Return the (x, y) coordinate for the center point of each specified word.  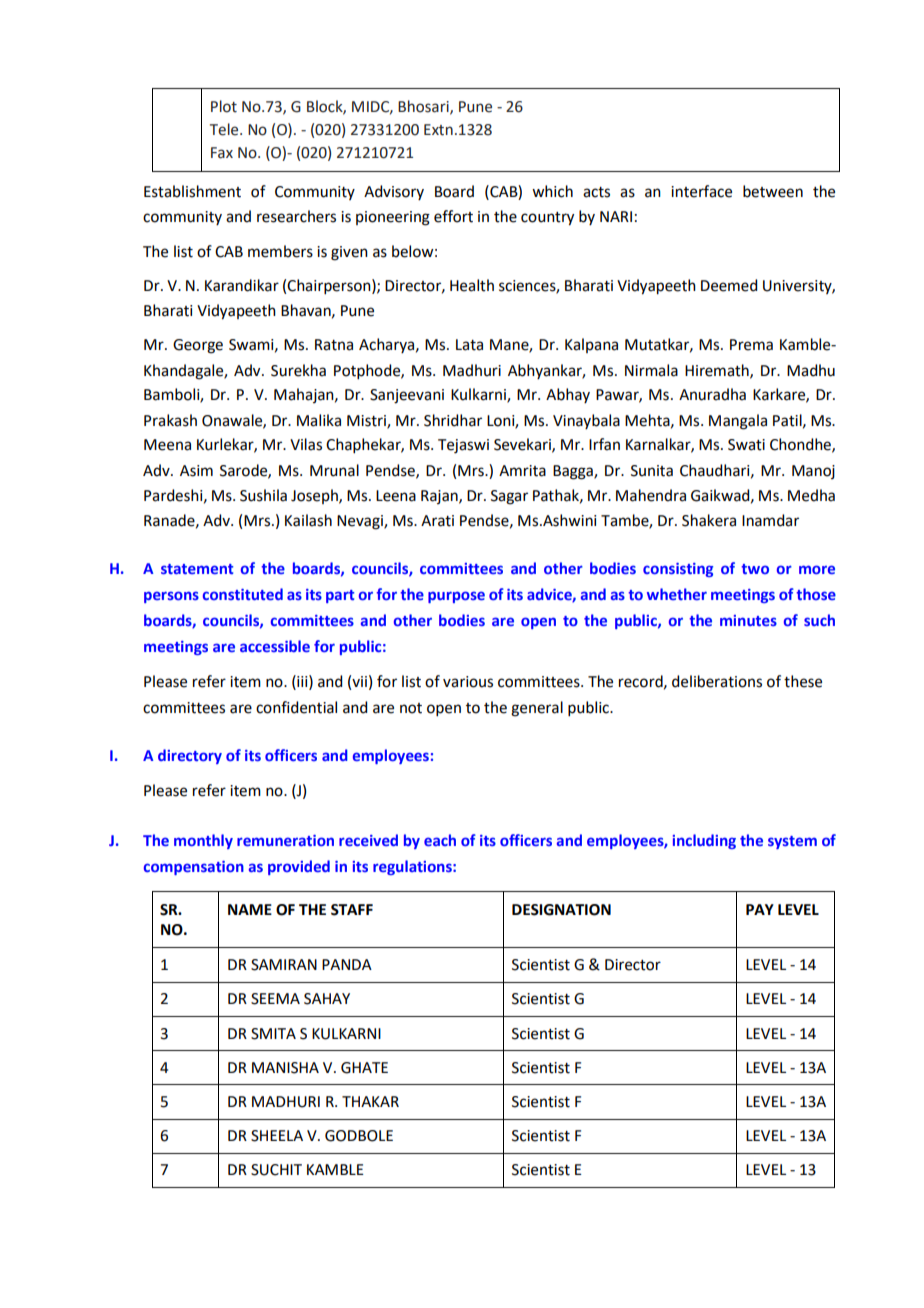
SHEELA (277, 1136)
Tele (225, 129)
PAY (760, 909)
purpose (456, 597)
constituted (243, 594)
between (773, 191)
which (552, 191)
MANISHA (285, 1068)
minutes (748, 620)
